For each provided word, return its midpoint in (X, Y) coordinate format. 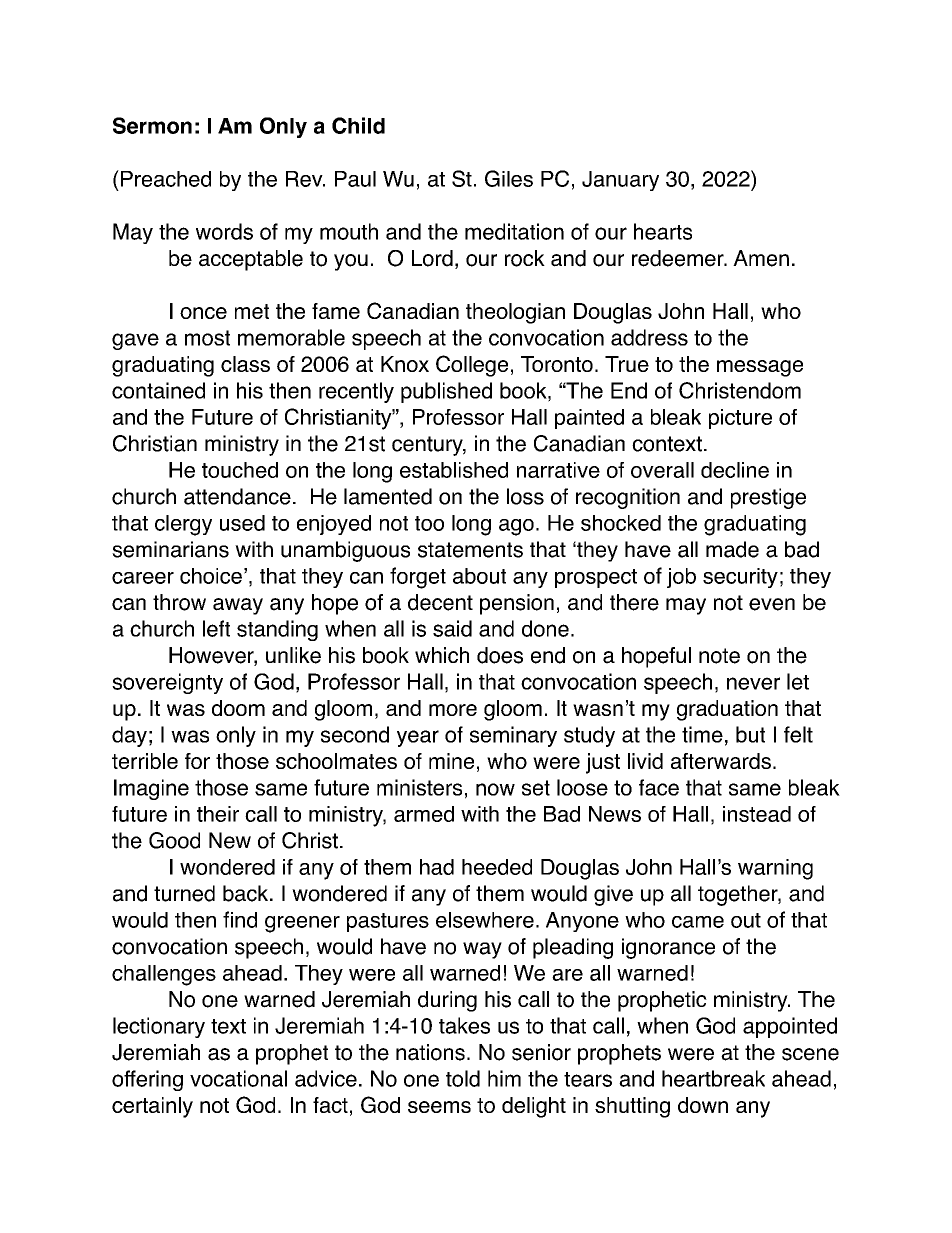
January (620, 181)
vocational (238, 1078)
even (772, 604)
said (452, 628)
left (216, 628)
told (463, 1078)
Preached (166, 179)
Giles (509, 178)
